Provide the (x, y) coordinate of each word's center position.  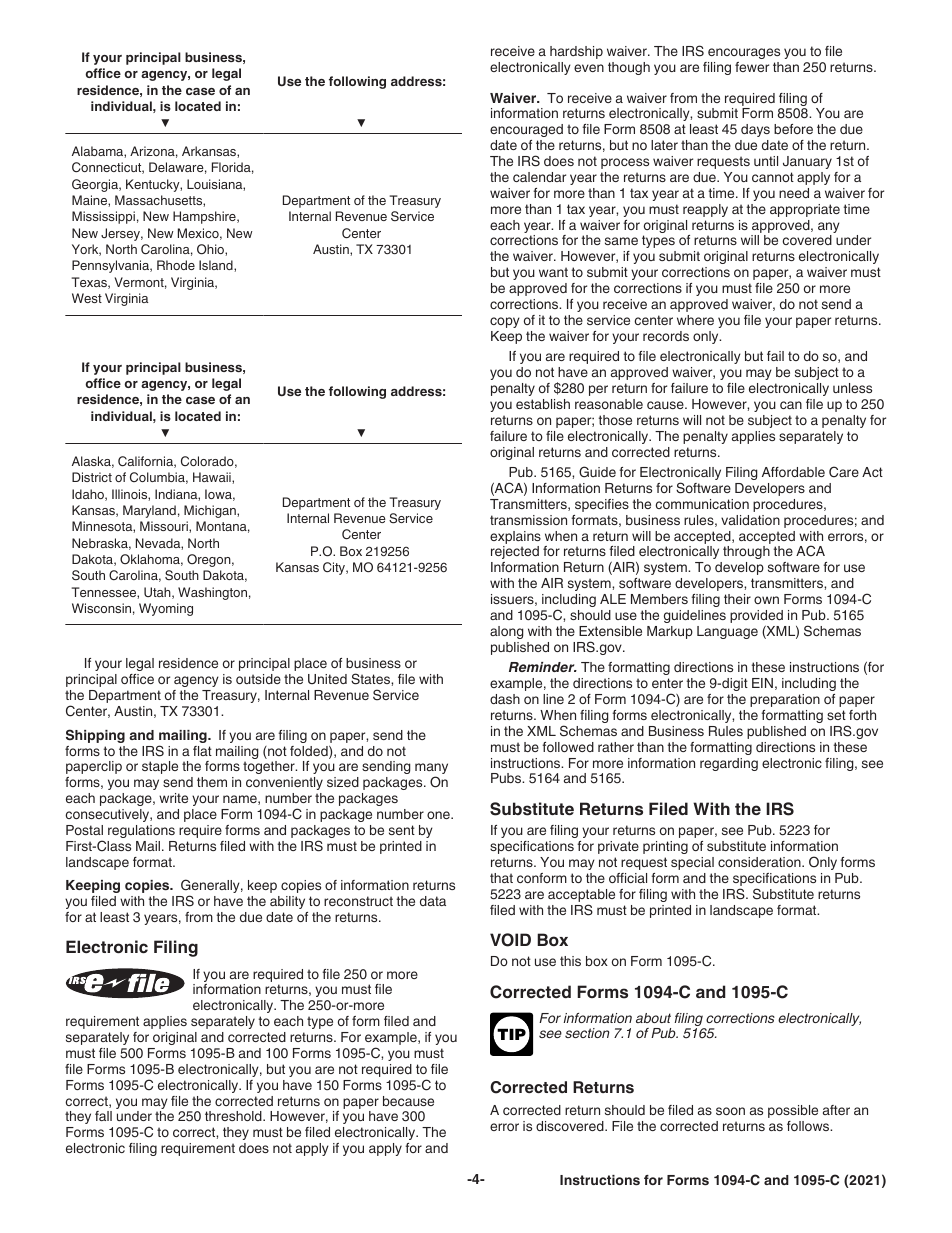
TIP (510, 1033)
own (766, 600)
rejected (515, 552)
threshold (234, 1116)
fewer (752, 67)
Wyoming (166, 609)
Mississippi (103, 217)
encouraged (526, 130)
